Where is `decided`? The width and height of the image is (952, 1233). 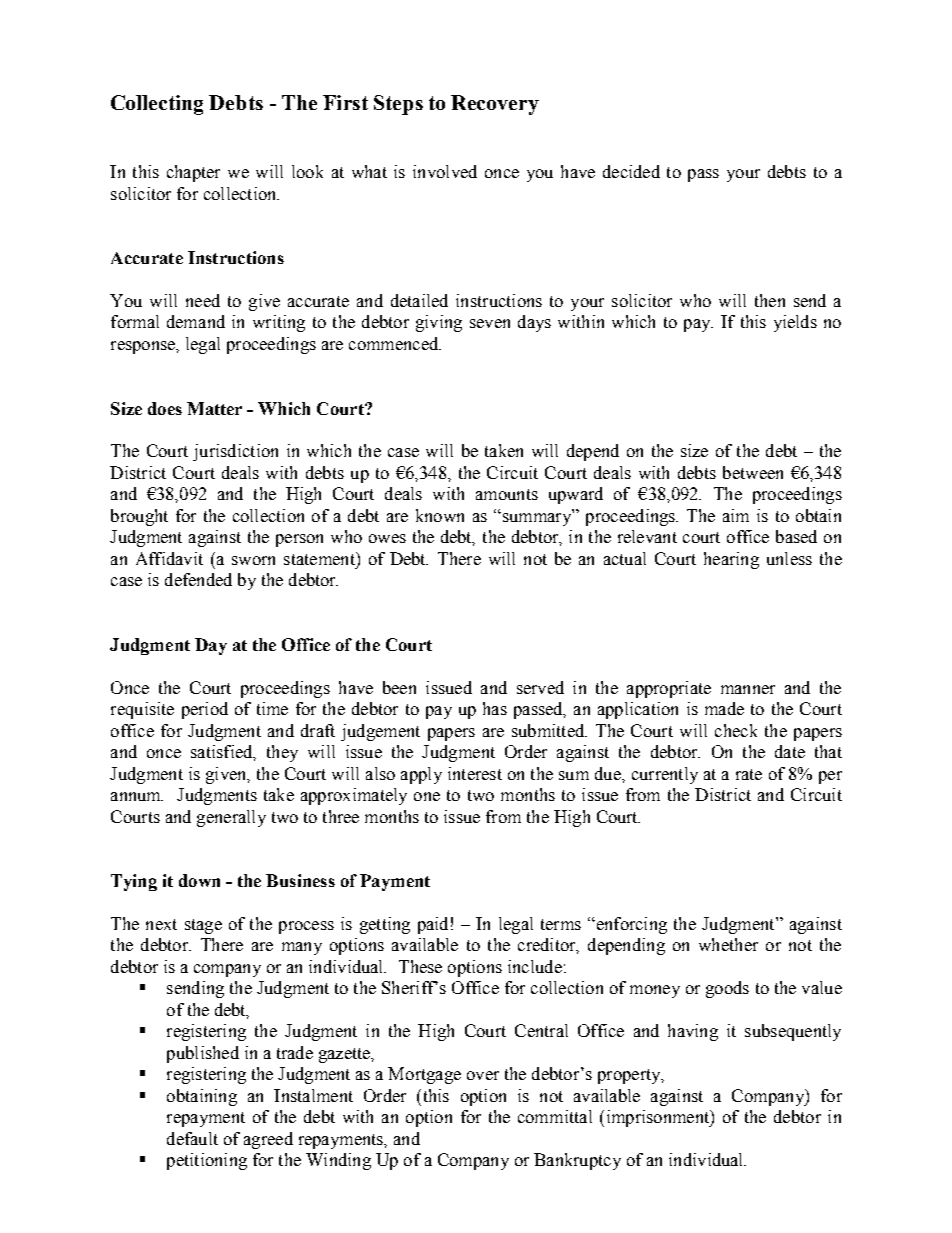 decided is located at coordinates (631, 171).
